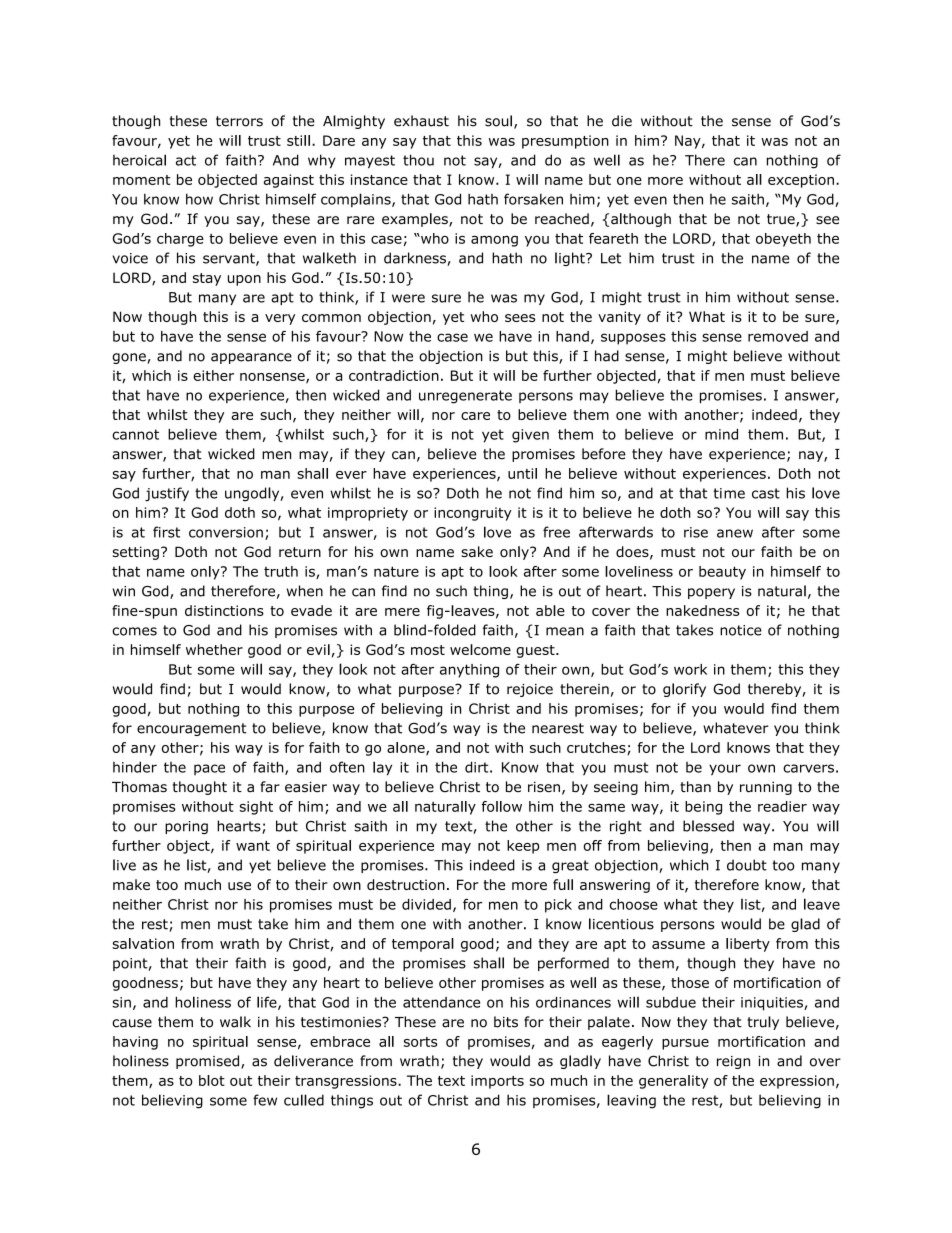 The width and height of the page is (952, 1233). What do you see at coordinates (186, 160) in the page?
I see `act` at bounding box center [186, 160].
